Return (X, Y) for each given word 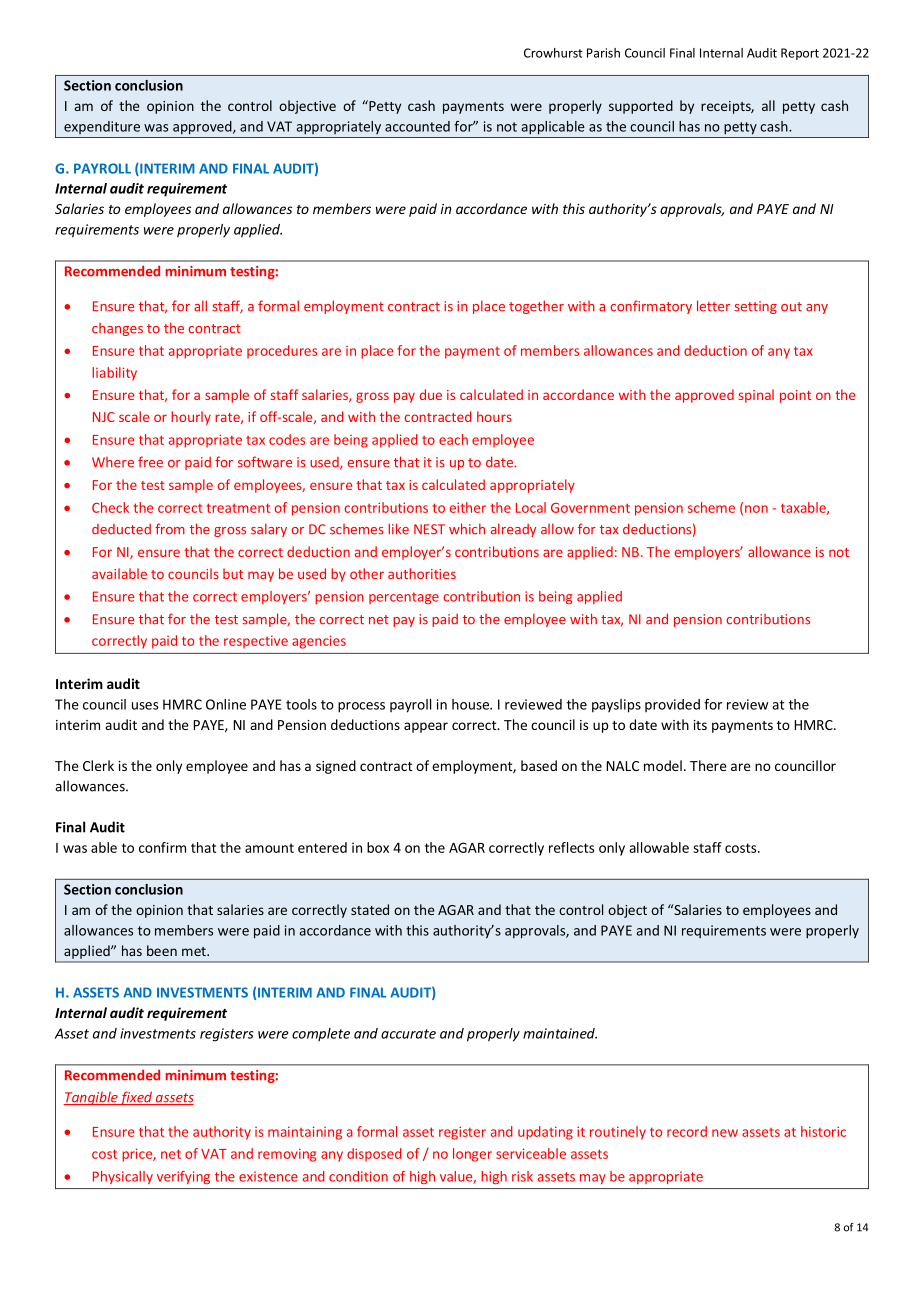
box (378, 847)
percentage (404, 598)
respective (256, 642)
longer (472, 1155)
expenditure (102, 127)
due (431, 394)
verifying (183, 1177)
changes (117, 329)
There (708, 765)
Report (800, 54)
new (725, 1133)
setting (755, 307)
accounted (417, 126)
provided (672, 705)
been (162, 950)
